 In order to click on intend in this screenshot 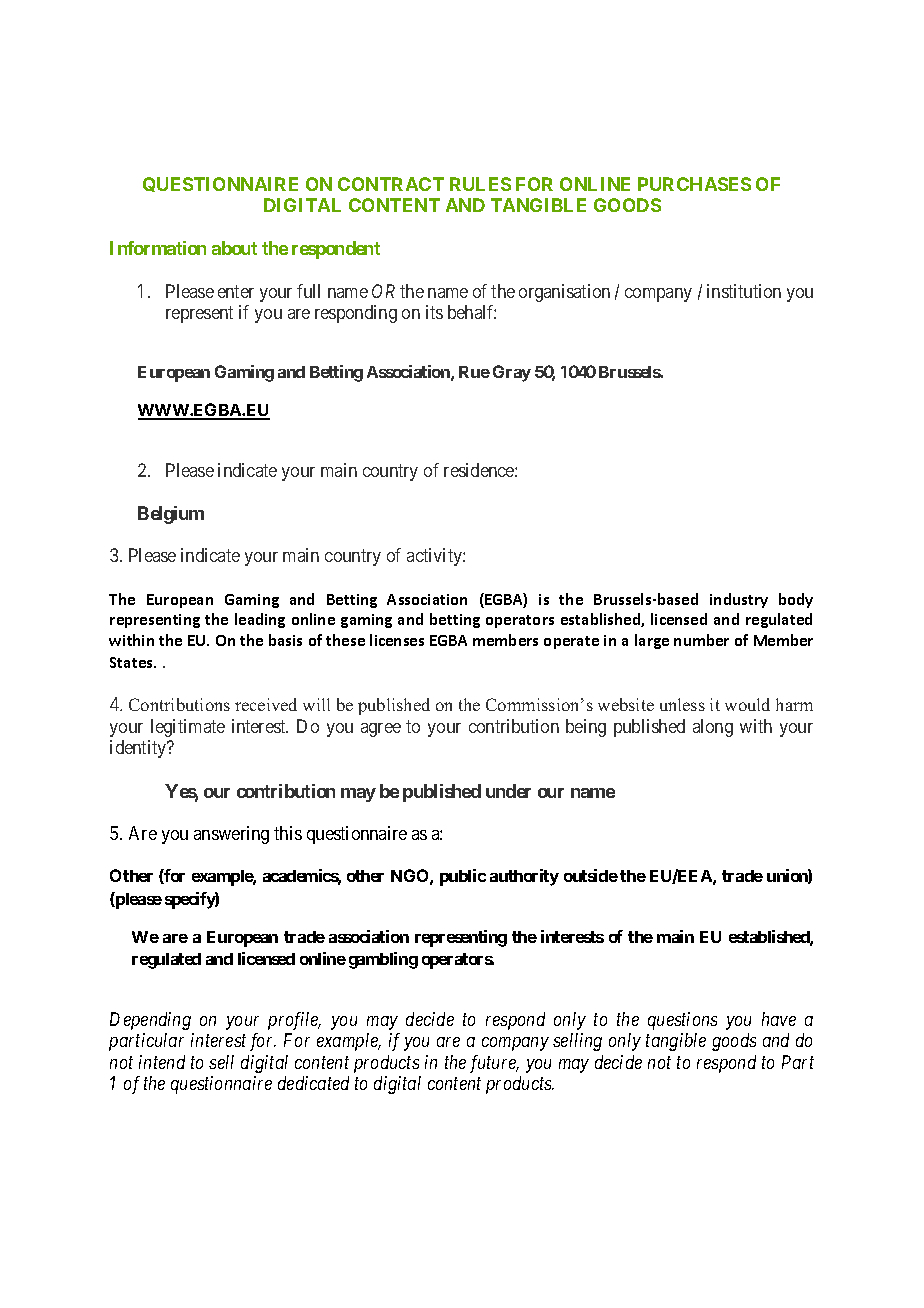, I will do `click(162, 1062)`.
